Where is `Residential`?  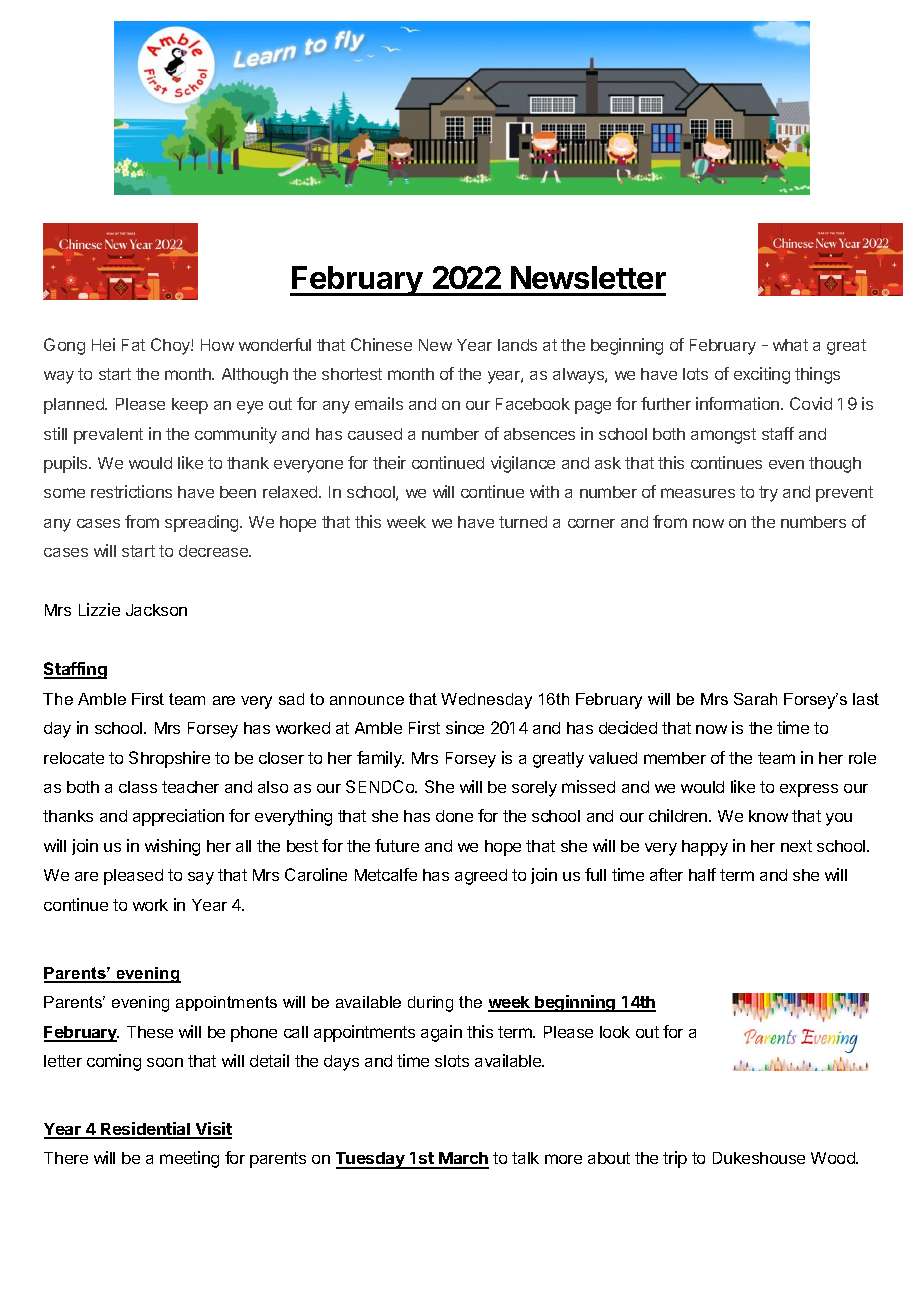
Residential is located at coordinates (145, 1130).
